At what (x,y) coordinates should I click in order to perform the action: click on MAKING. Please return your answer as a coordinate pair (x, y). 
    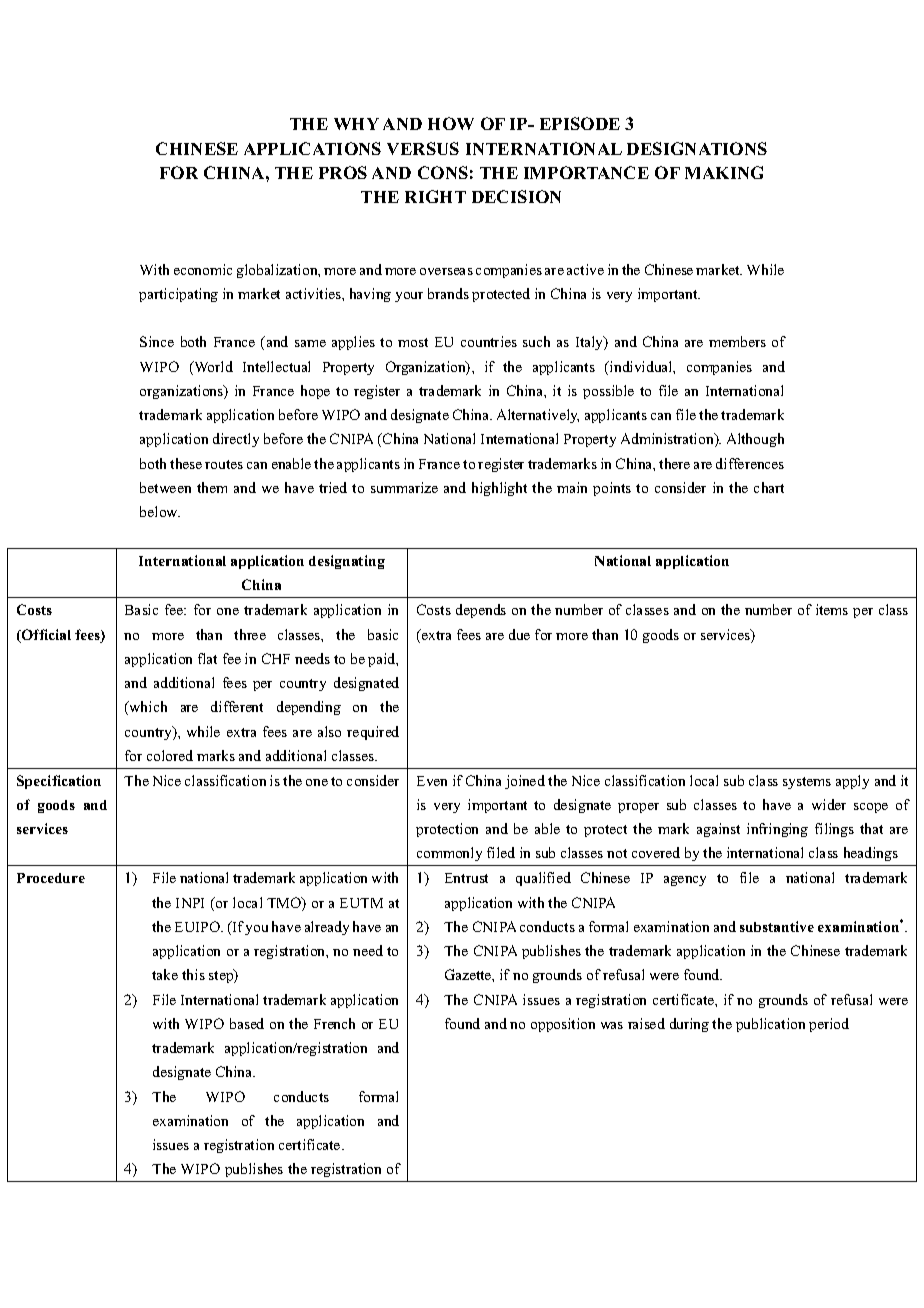
    Looking at the image, I should click on (724, 172).
